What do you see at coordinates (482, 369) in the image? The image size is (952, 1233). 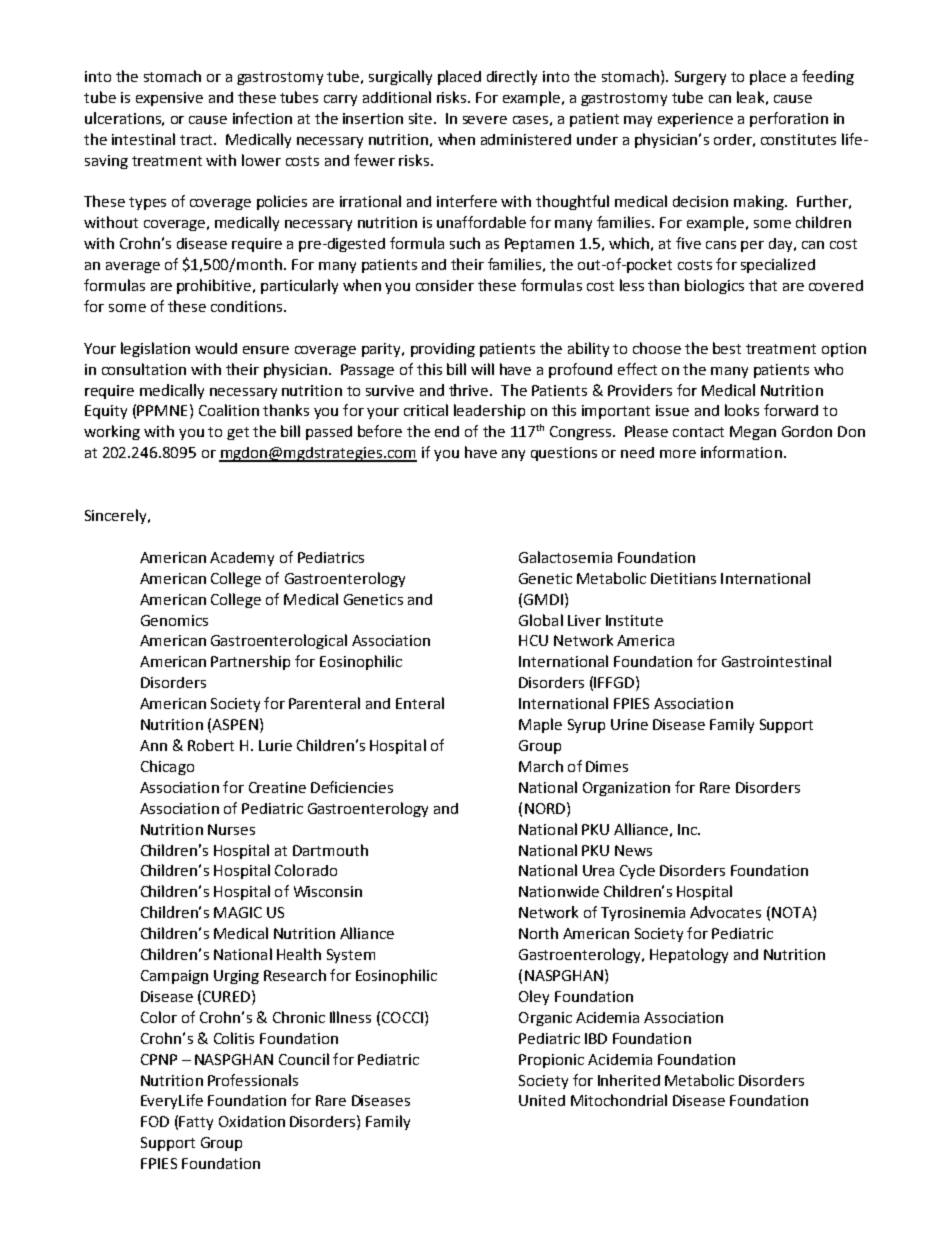 I see `will` at bounding box center [482, 369].
